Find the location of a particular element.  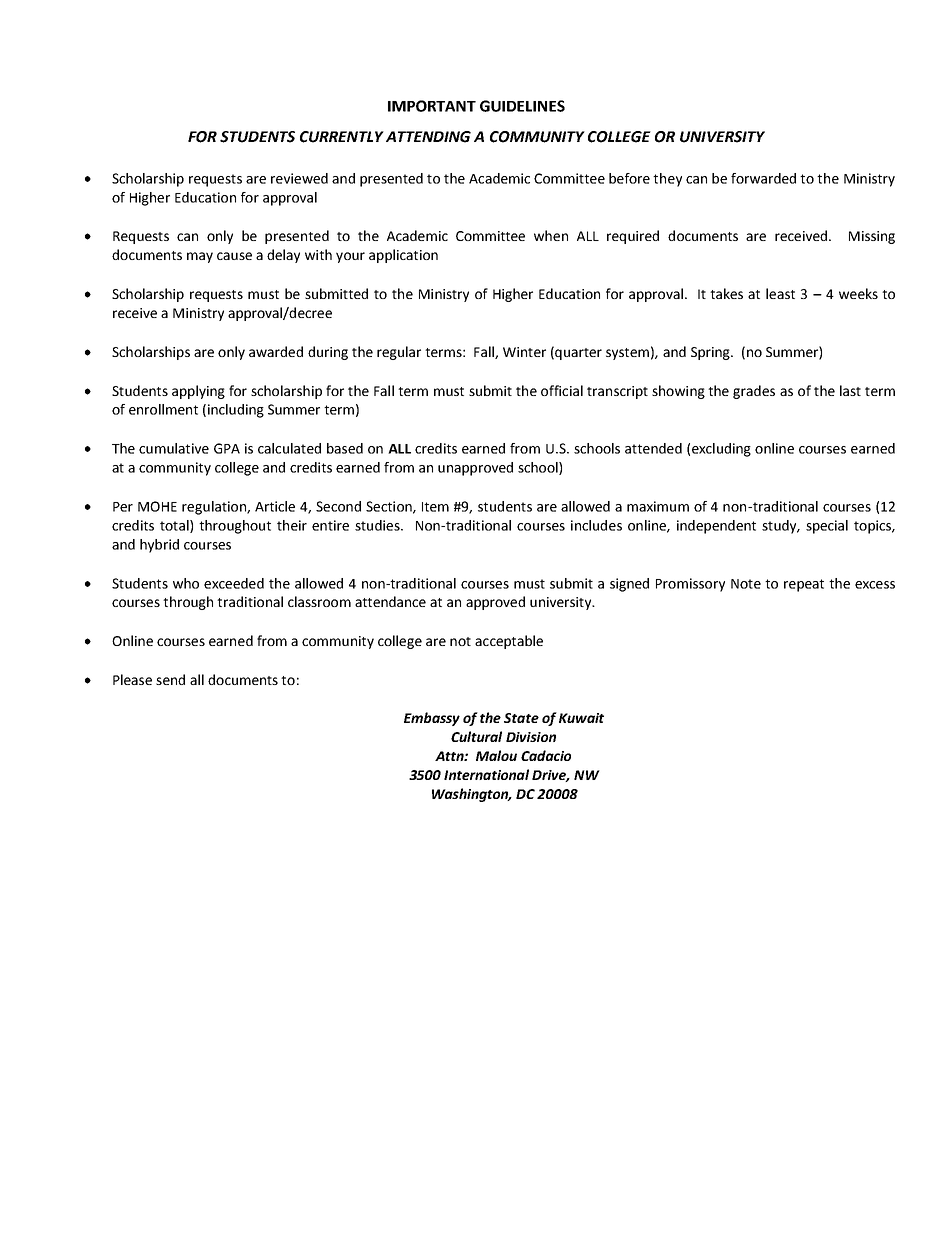

CURRENTLY is located at coordinates (342, 137).
